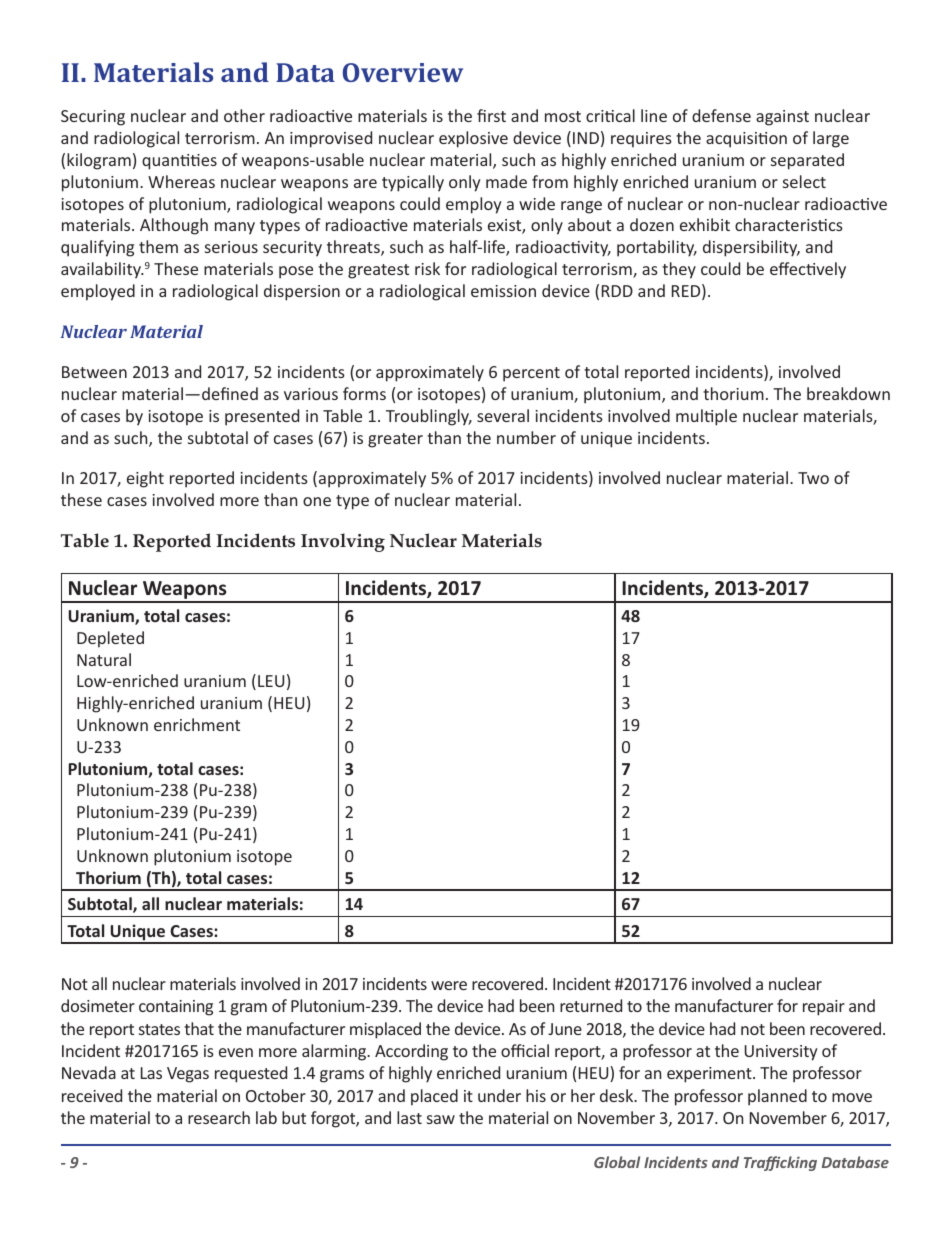 The image size is (952, 1233). I want to click on Two, so click(813, 478).
